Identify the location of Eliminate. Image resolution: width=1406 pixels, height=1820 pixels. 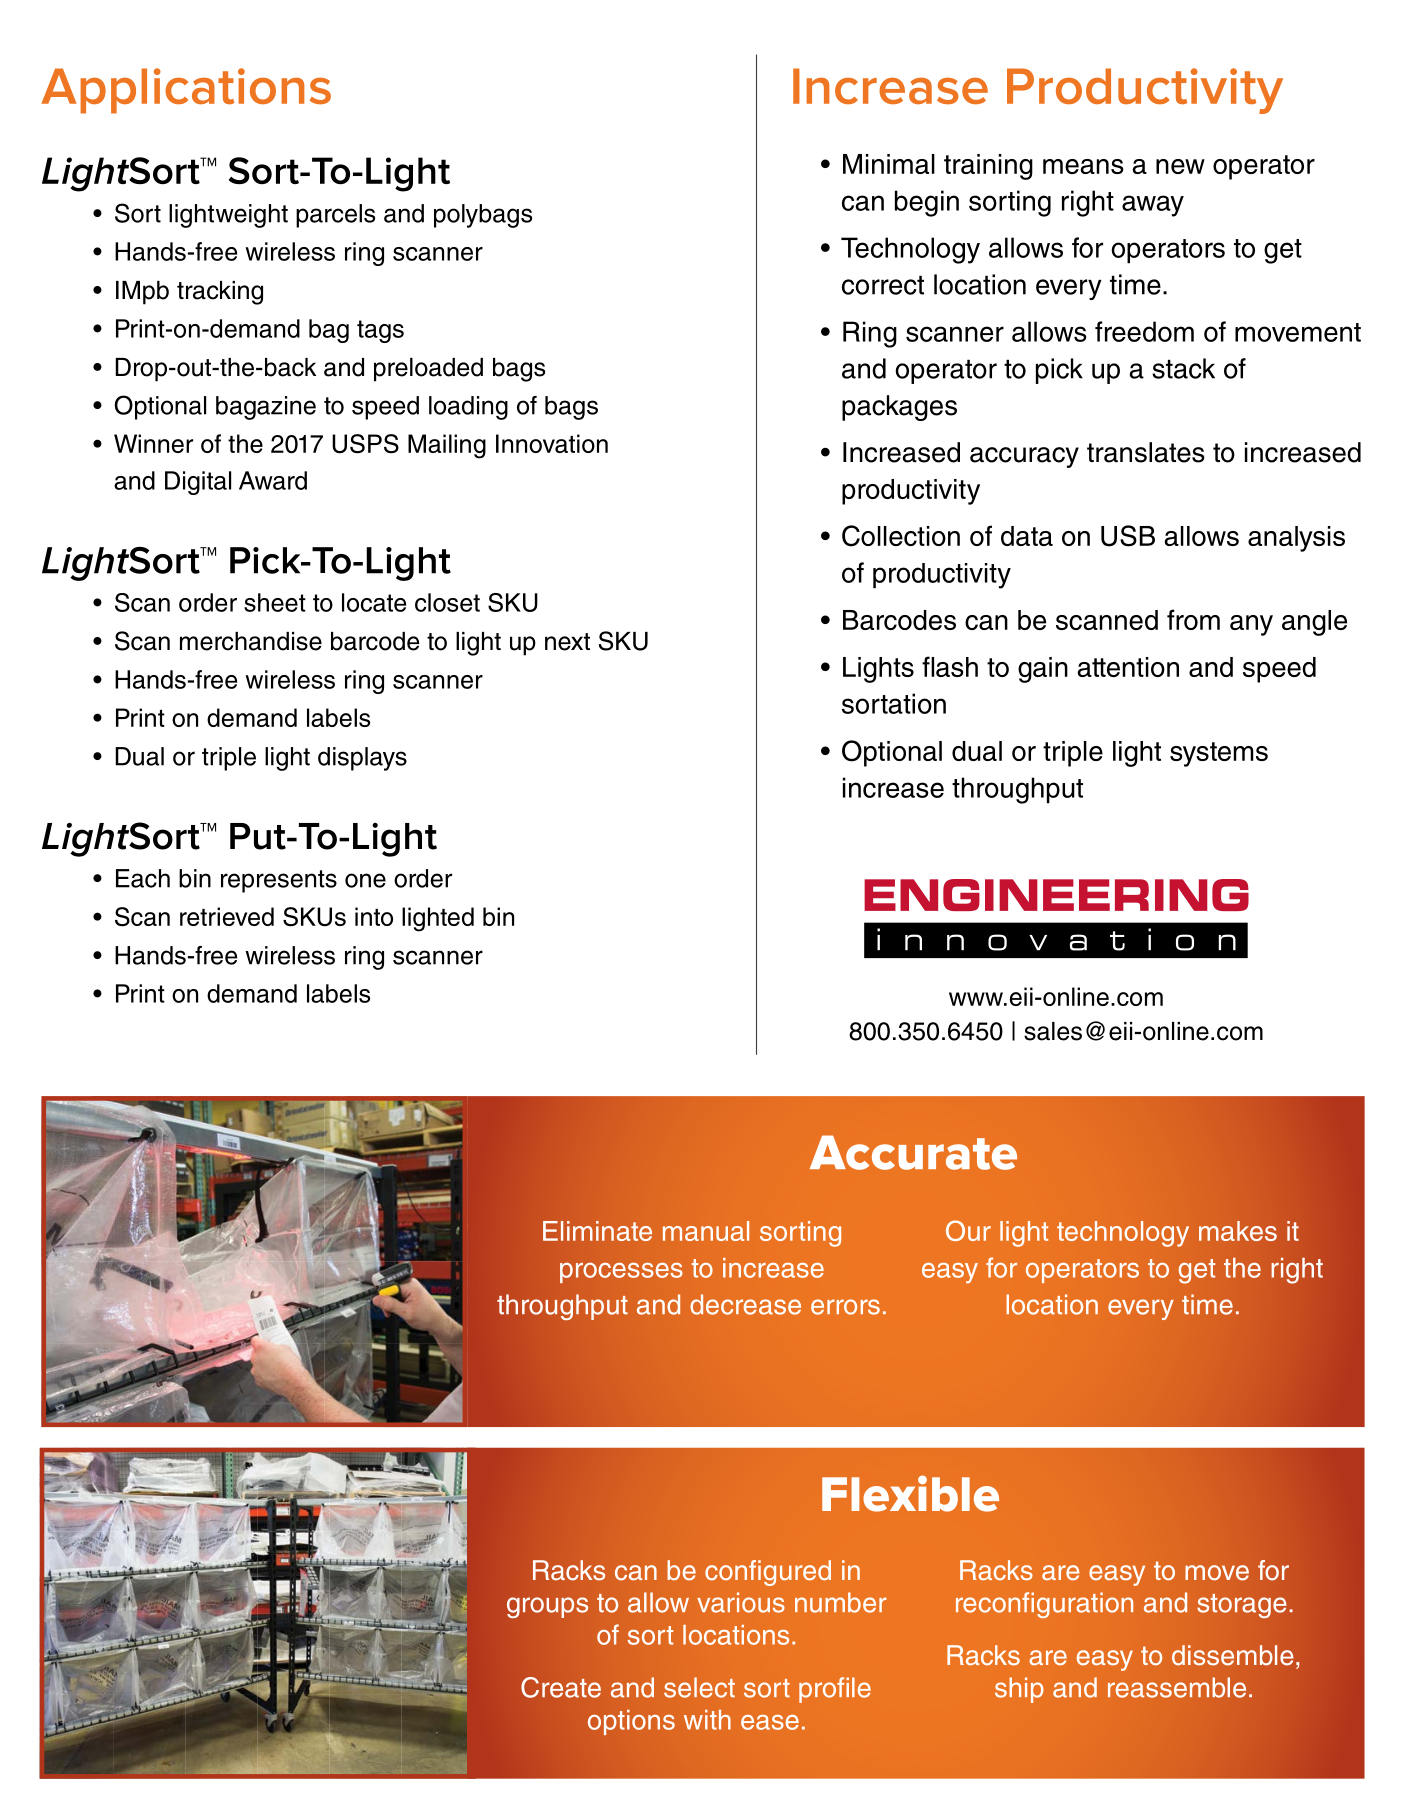
(597, 1231).
